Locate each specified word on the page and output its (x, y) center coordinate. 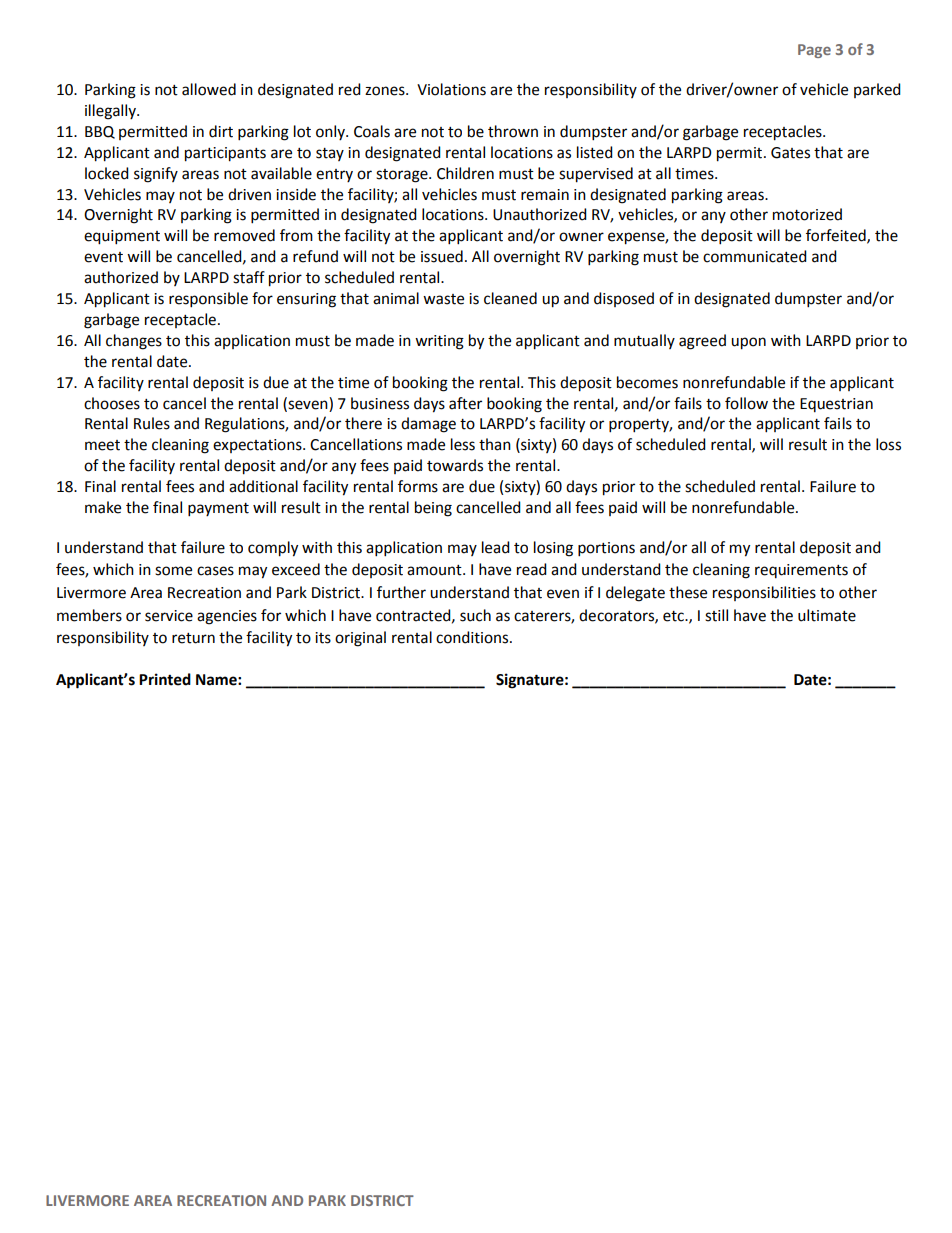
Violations (451, 89)
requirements (801, 571)
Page (814, 51)
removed (244, 235)
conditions (473, 637)
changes (134, 342)
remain (545, 195)
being (433, 509)
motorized (807, 214)
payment (218, 510)
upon (748, 343)
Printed (165, 679)
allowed (209, 89)
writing (439, 342)
